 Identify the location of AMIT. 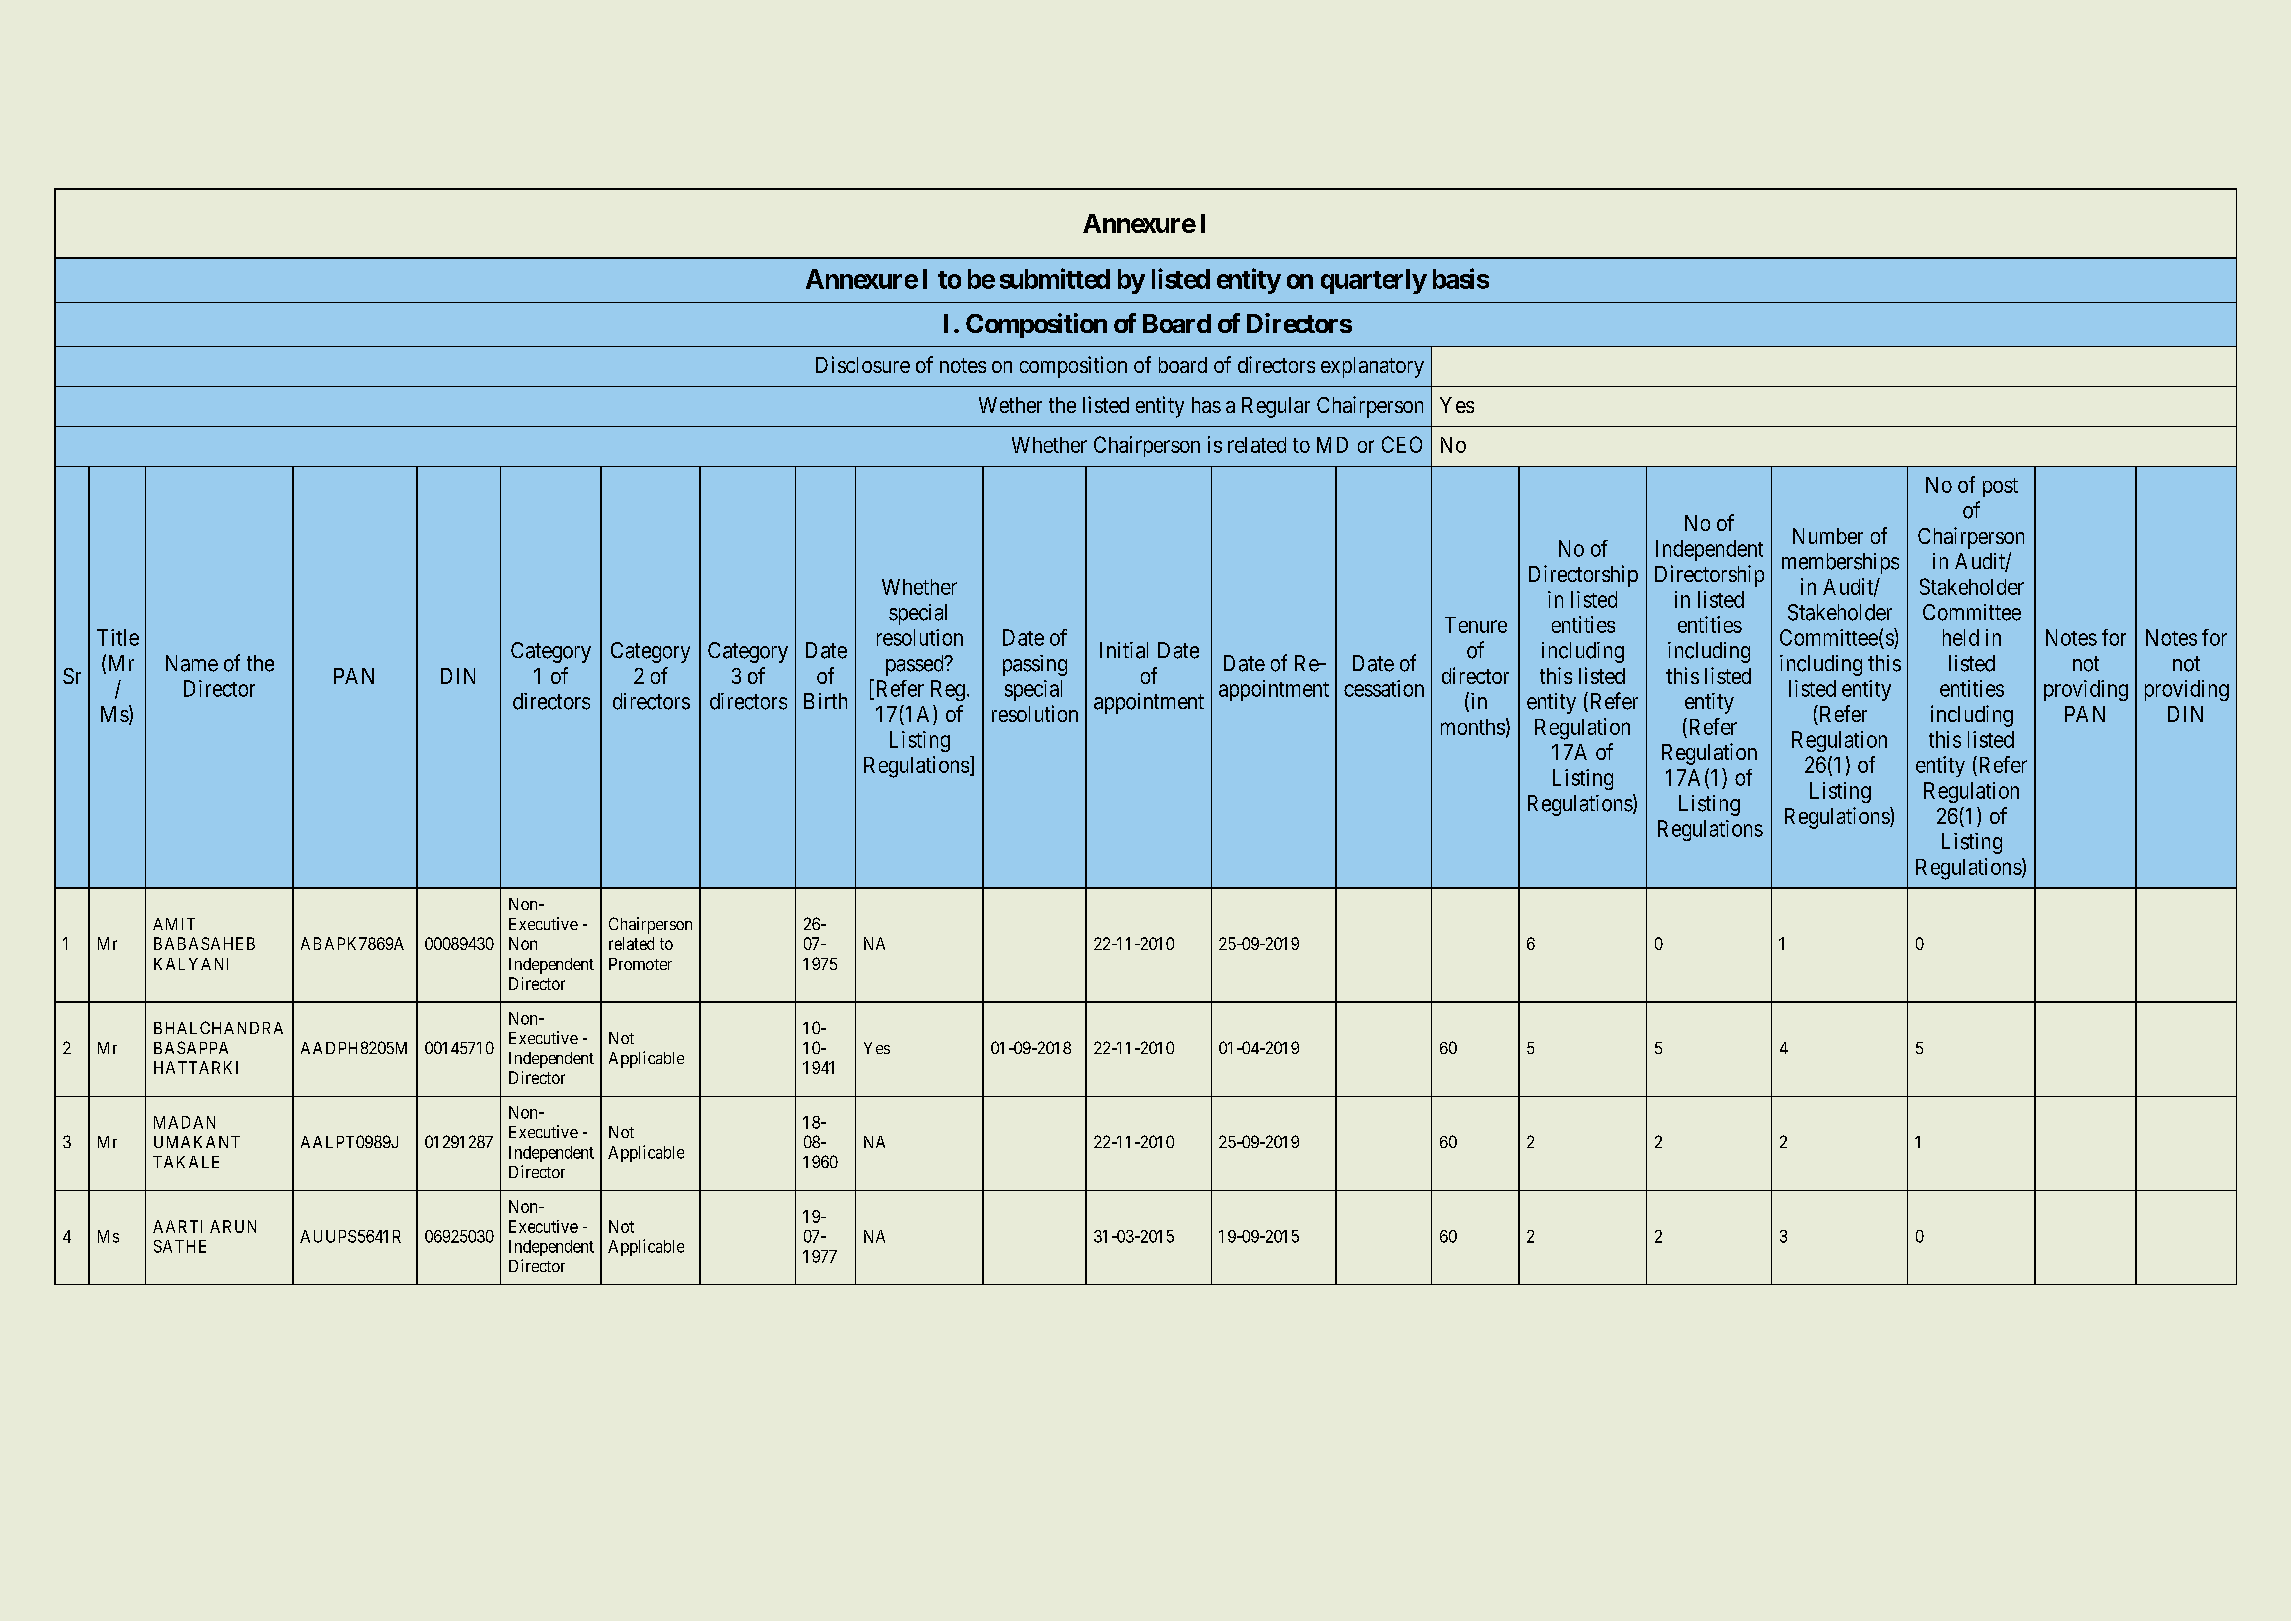
(174, 924).
